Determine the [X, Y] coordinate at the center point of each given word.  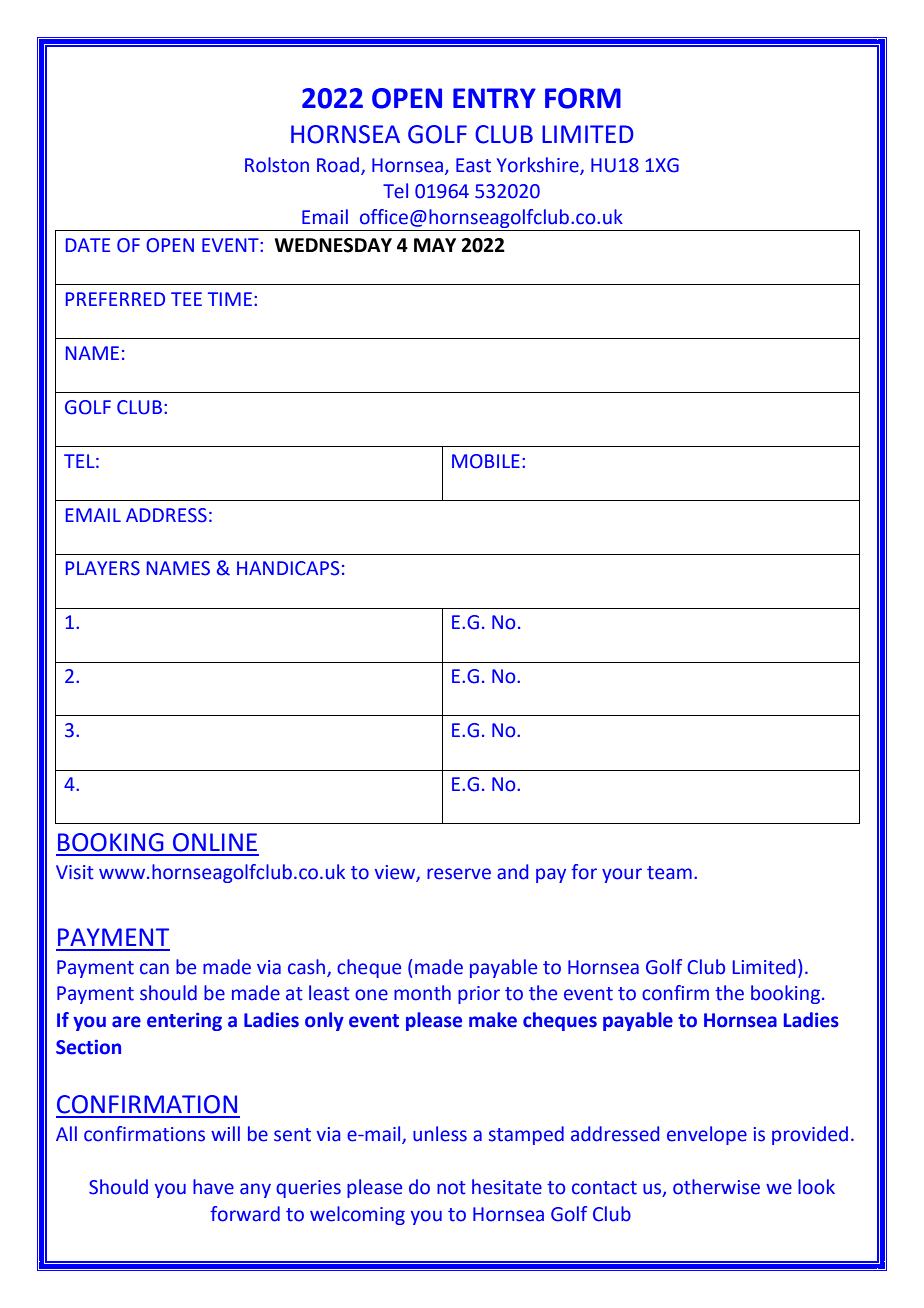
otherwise [716, 1187]
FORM [583, 98]
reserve [459, 874]
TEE [186, 299]
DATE [88, 245]
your [622, 875]
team [669, 873]
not [451, 1188]
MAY [435, 245]
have [213, 1187]
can [154, 969]
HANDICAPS [288, 568]
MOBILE [486, 461]
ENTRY [494, 98]
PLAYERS [103, 568]
